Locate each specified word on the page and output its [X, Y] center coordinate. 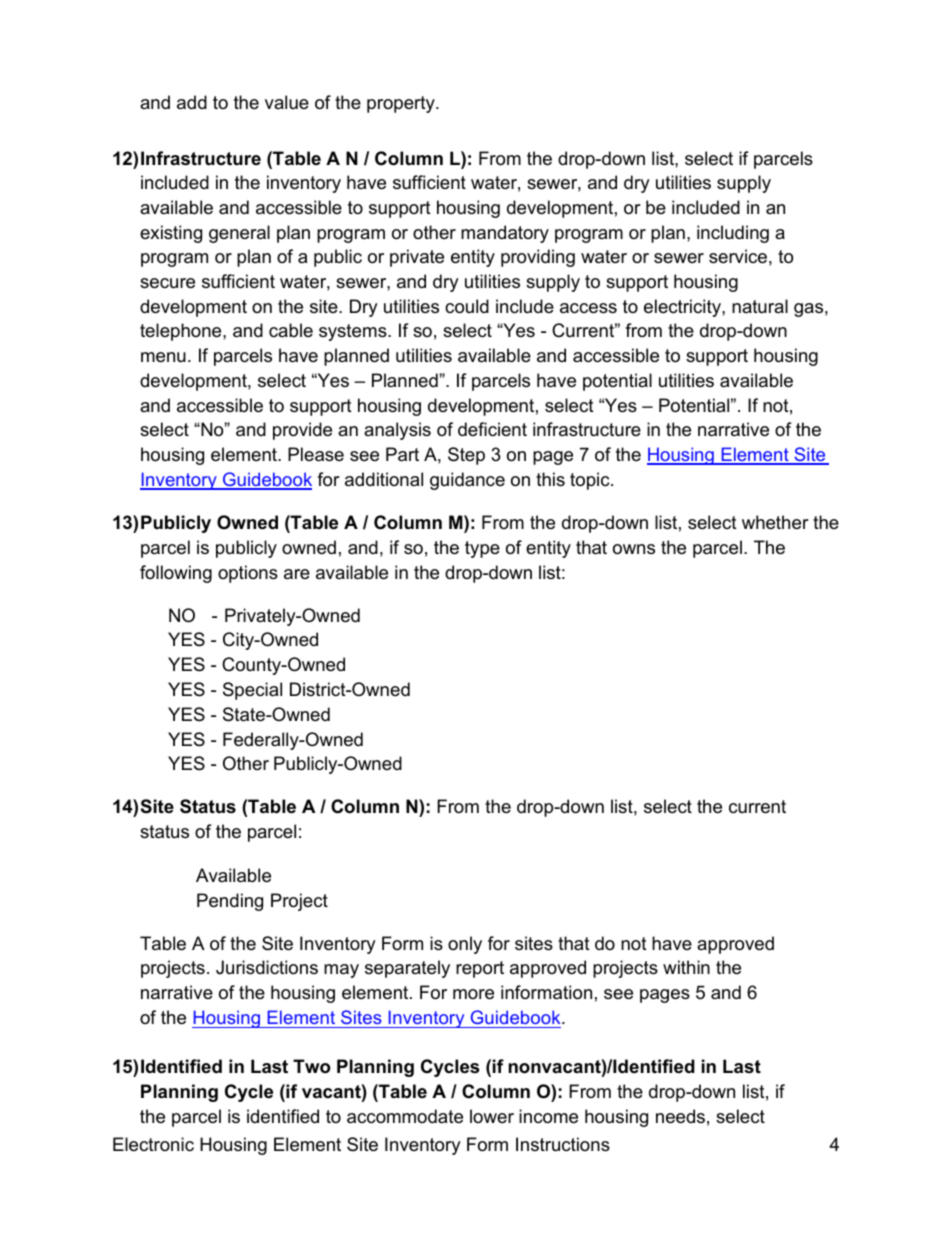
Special [252, 691]
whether [775, 522]
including [733, 234]
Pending [230, 902]
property [402, 104]
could [467, 306]
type [482, 549]
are [297, 574]
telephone [182, 332]
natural [760, 306]
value [287, 102]
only [465, 945]
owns [634, 549]
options [248, 574]
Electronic [153, 1144]
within [686, 967]
